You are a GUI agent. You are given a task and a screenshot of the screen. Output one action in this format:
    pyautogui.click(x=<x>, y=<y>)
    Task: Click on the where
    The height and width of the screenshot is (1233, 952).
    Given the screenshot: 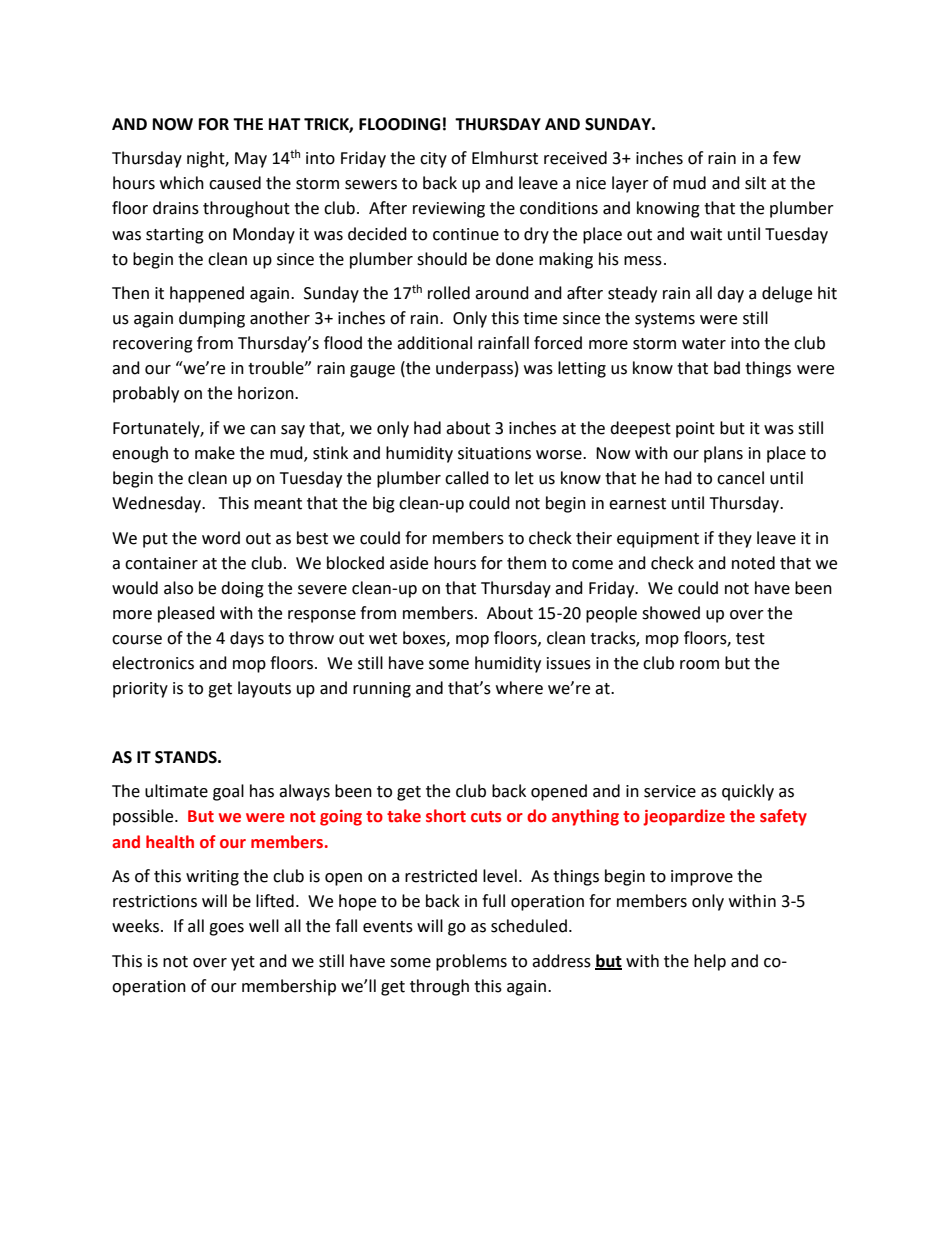 What is the action you would take?
    pyautogui.click(x=519, y=688)
